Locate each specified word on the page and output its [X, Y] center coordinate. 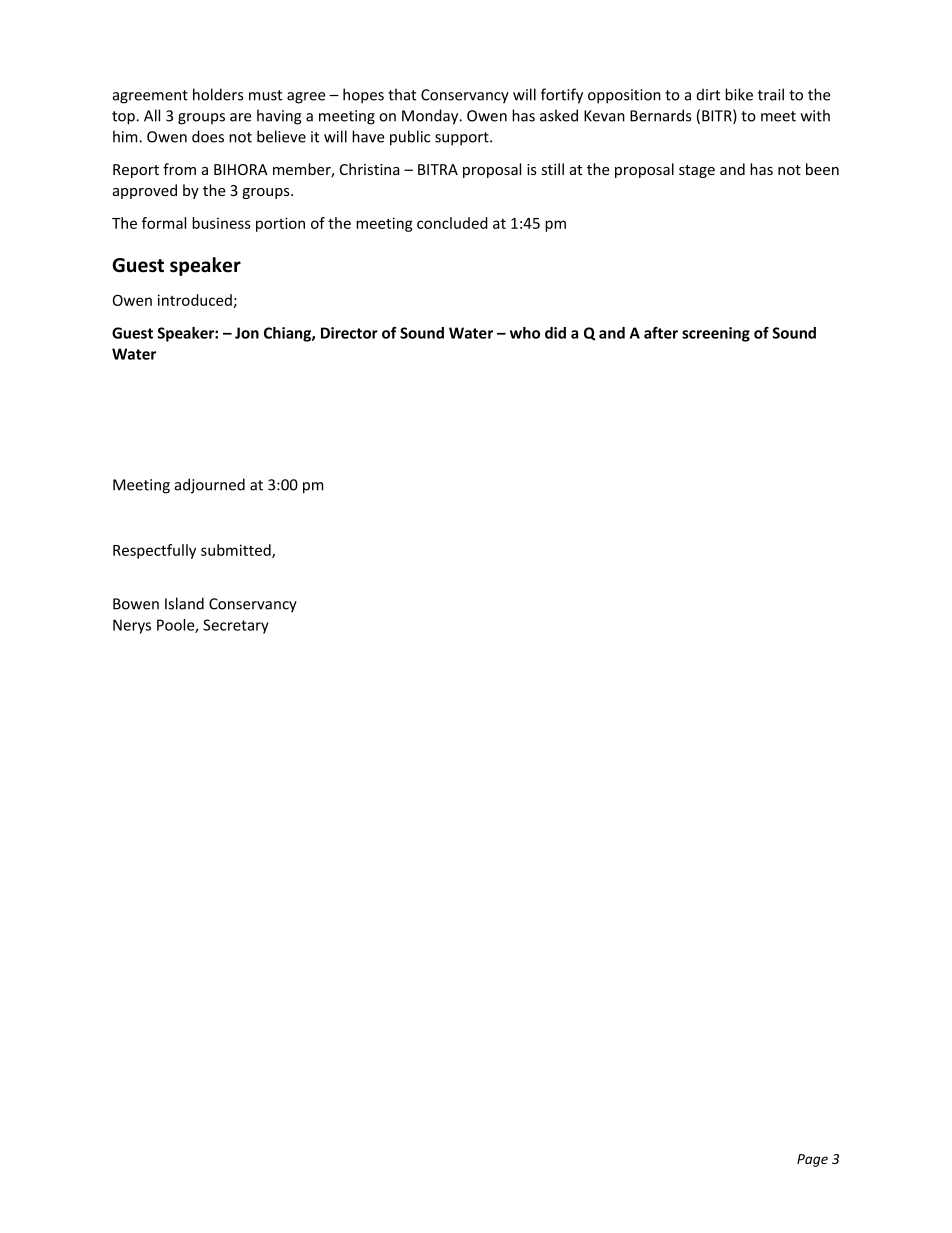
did [555, 333]
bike [739, 94]
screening [716, 334]
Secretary [236, 626]
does [208, 136]
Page [812, 1160]
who [525, 333]
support [463, 139]
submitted [237, 551]
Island [184, 603]
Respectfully [154, 551]
